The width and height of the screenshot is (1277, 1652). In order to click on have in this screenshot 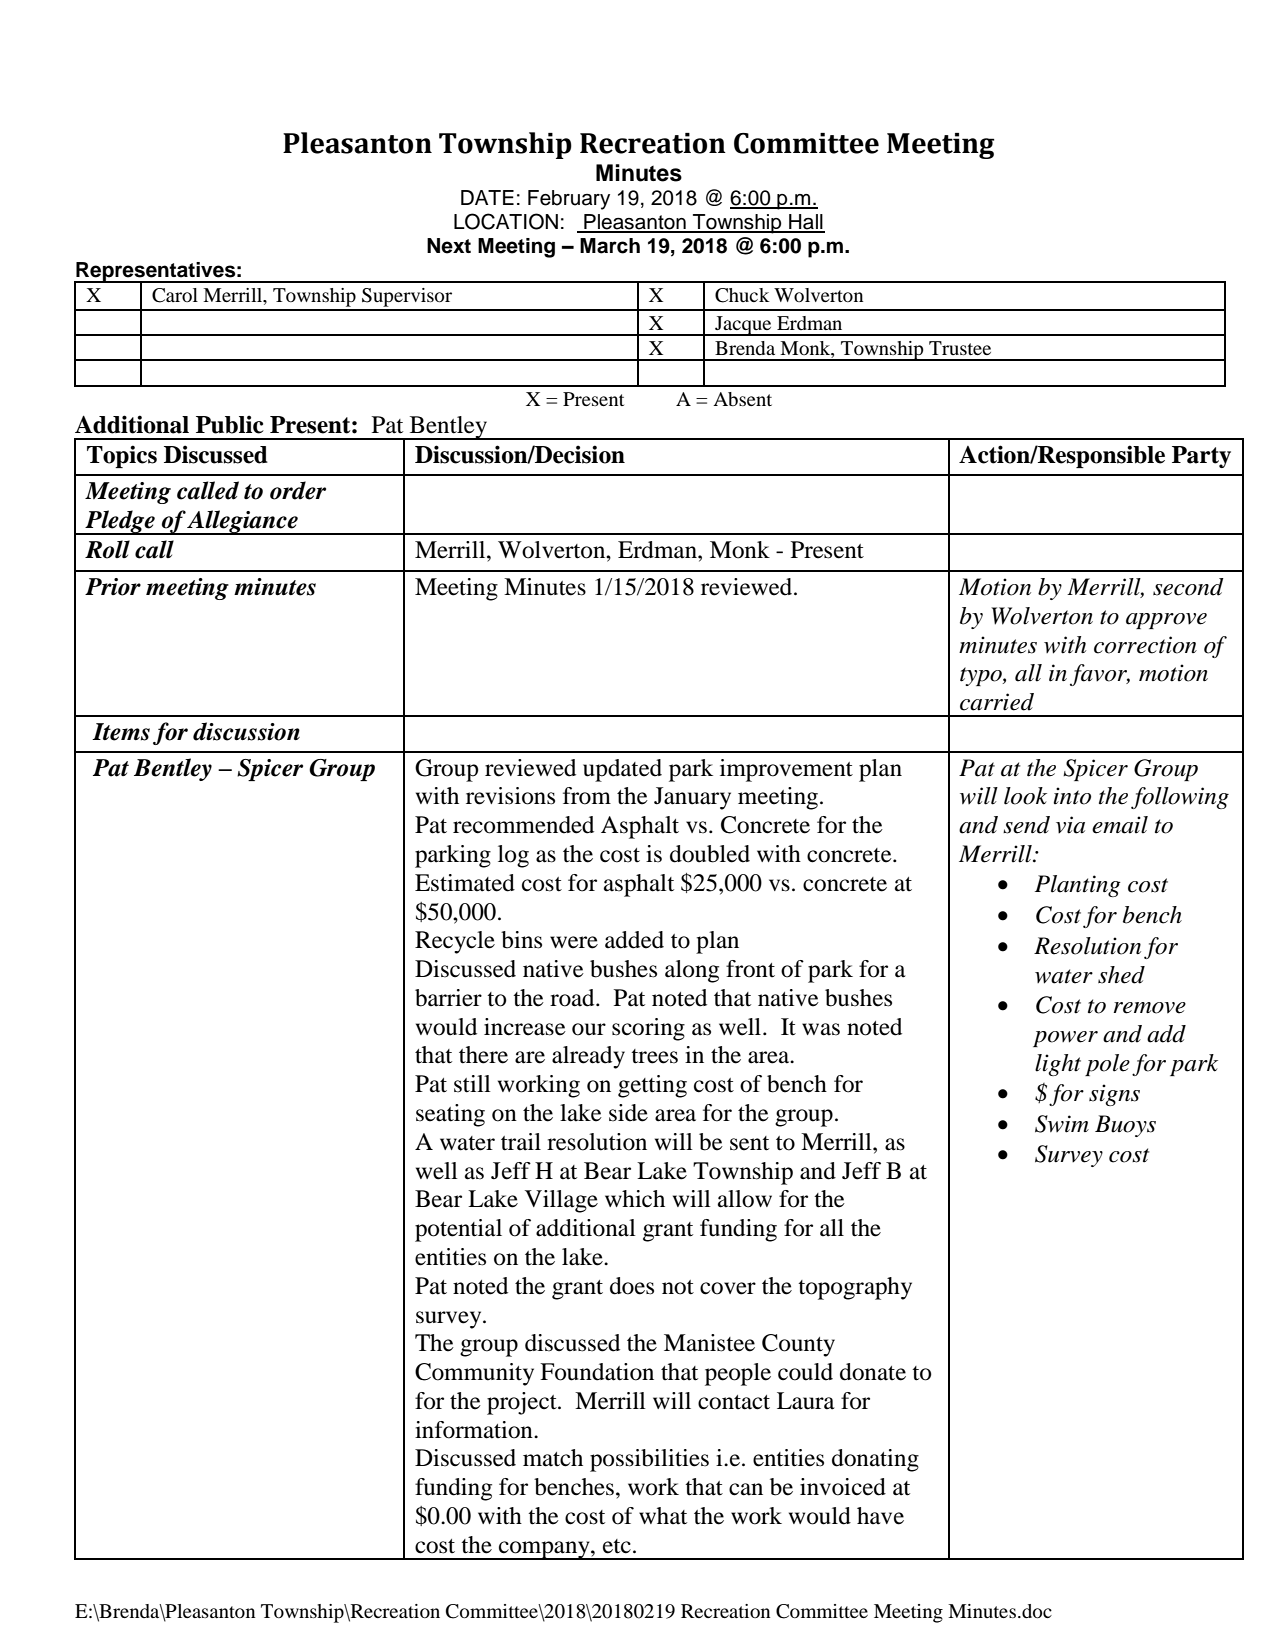, I will do `click(880, 1516)`.
